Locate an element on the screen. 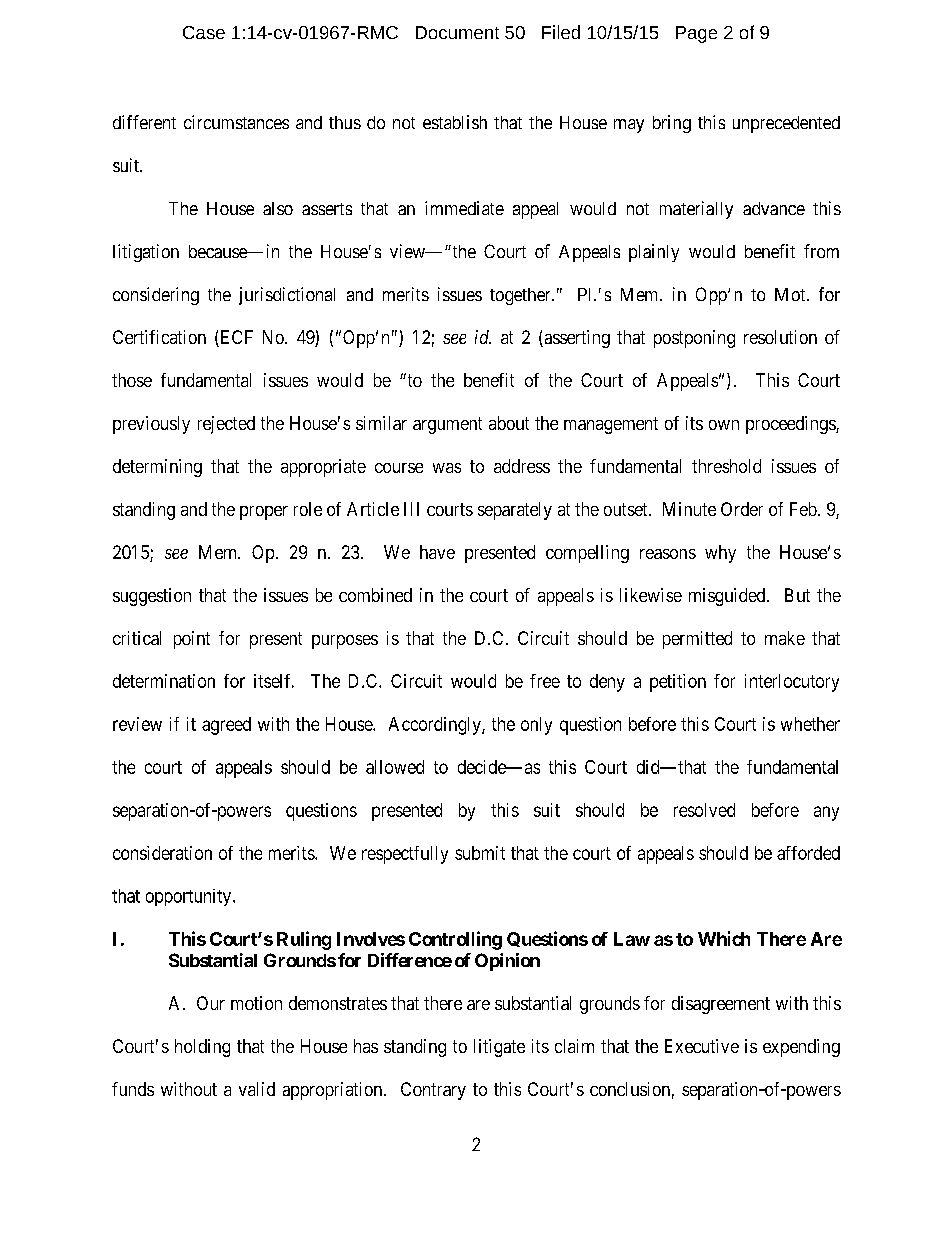 Image resolution: width=952 pixels, height=1233 pixels. submit is located at coordinates (480, 853).
